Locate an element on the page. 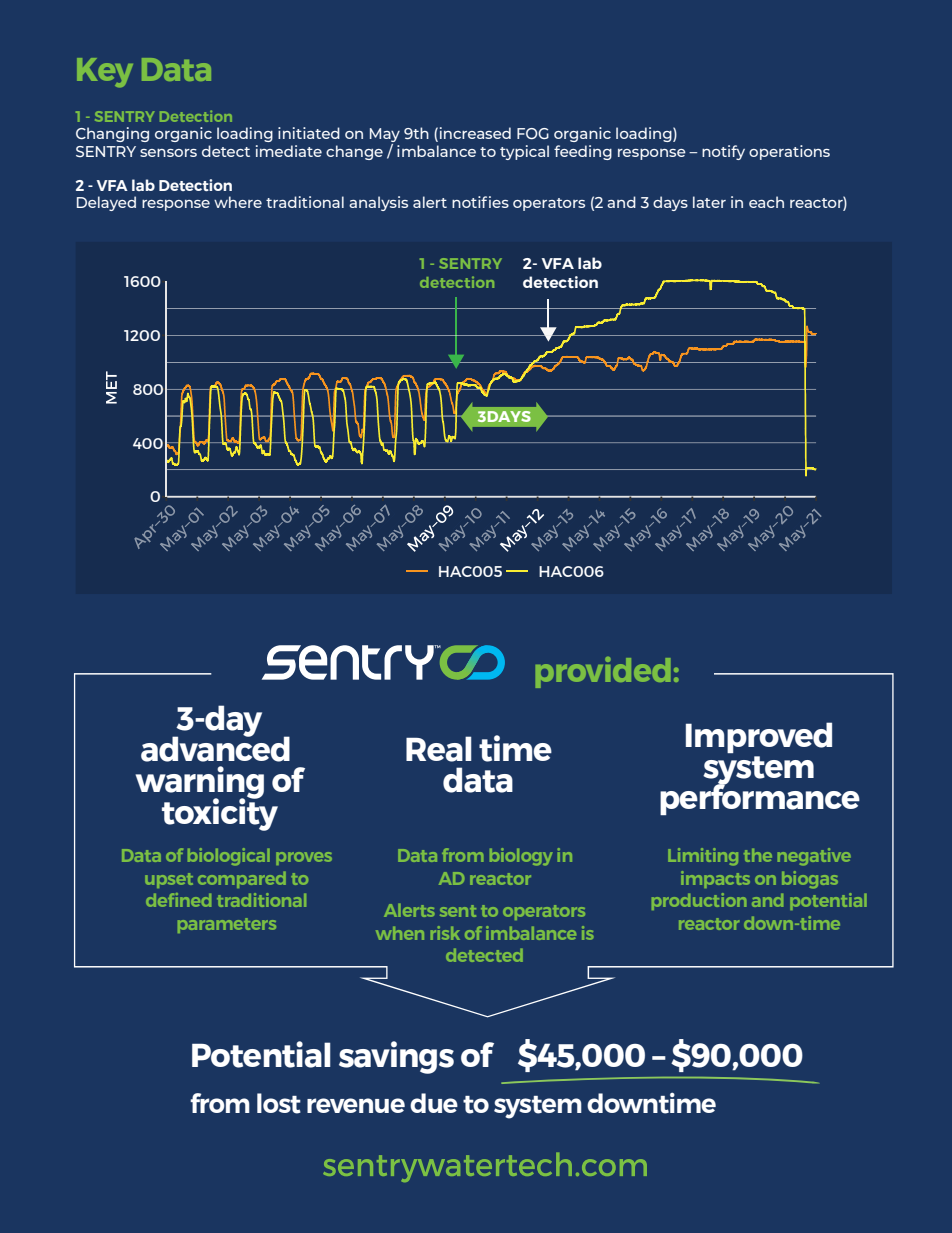 Image resolution: width=952 pixels, height=1233 pixels. advanced is located at coordinates (215, 748).
